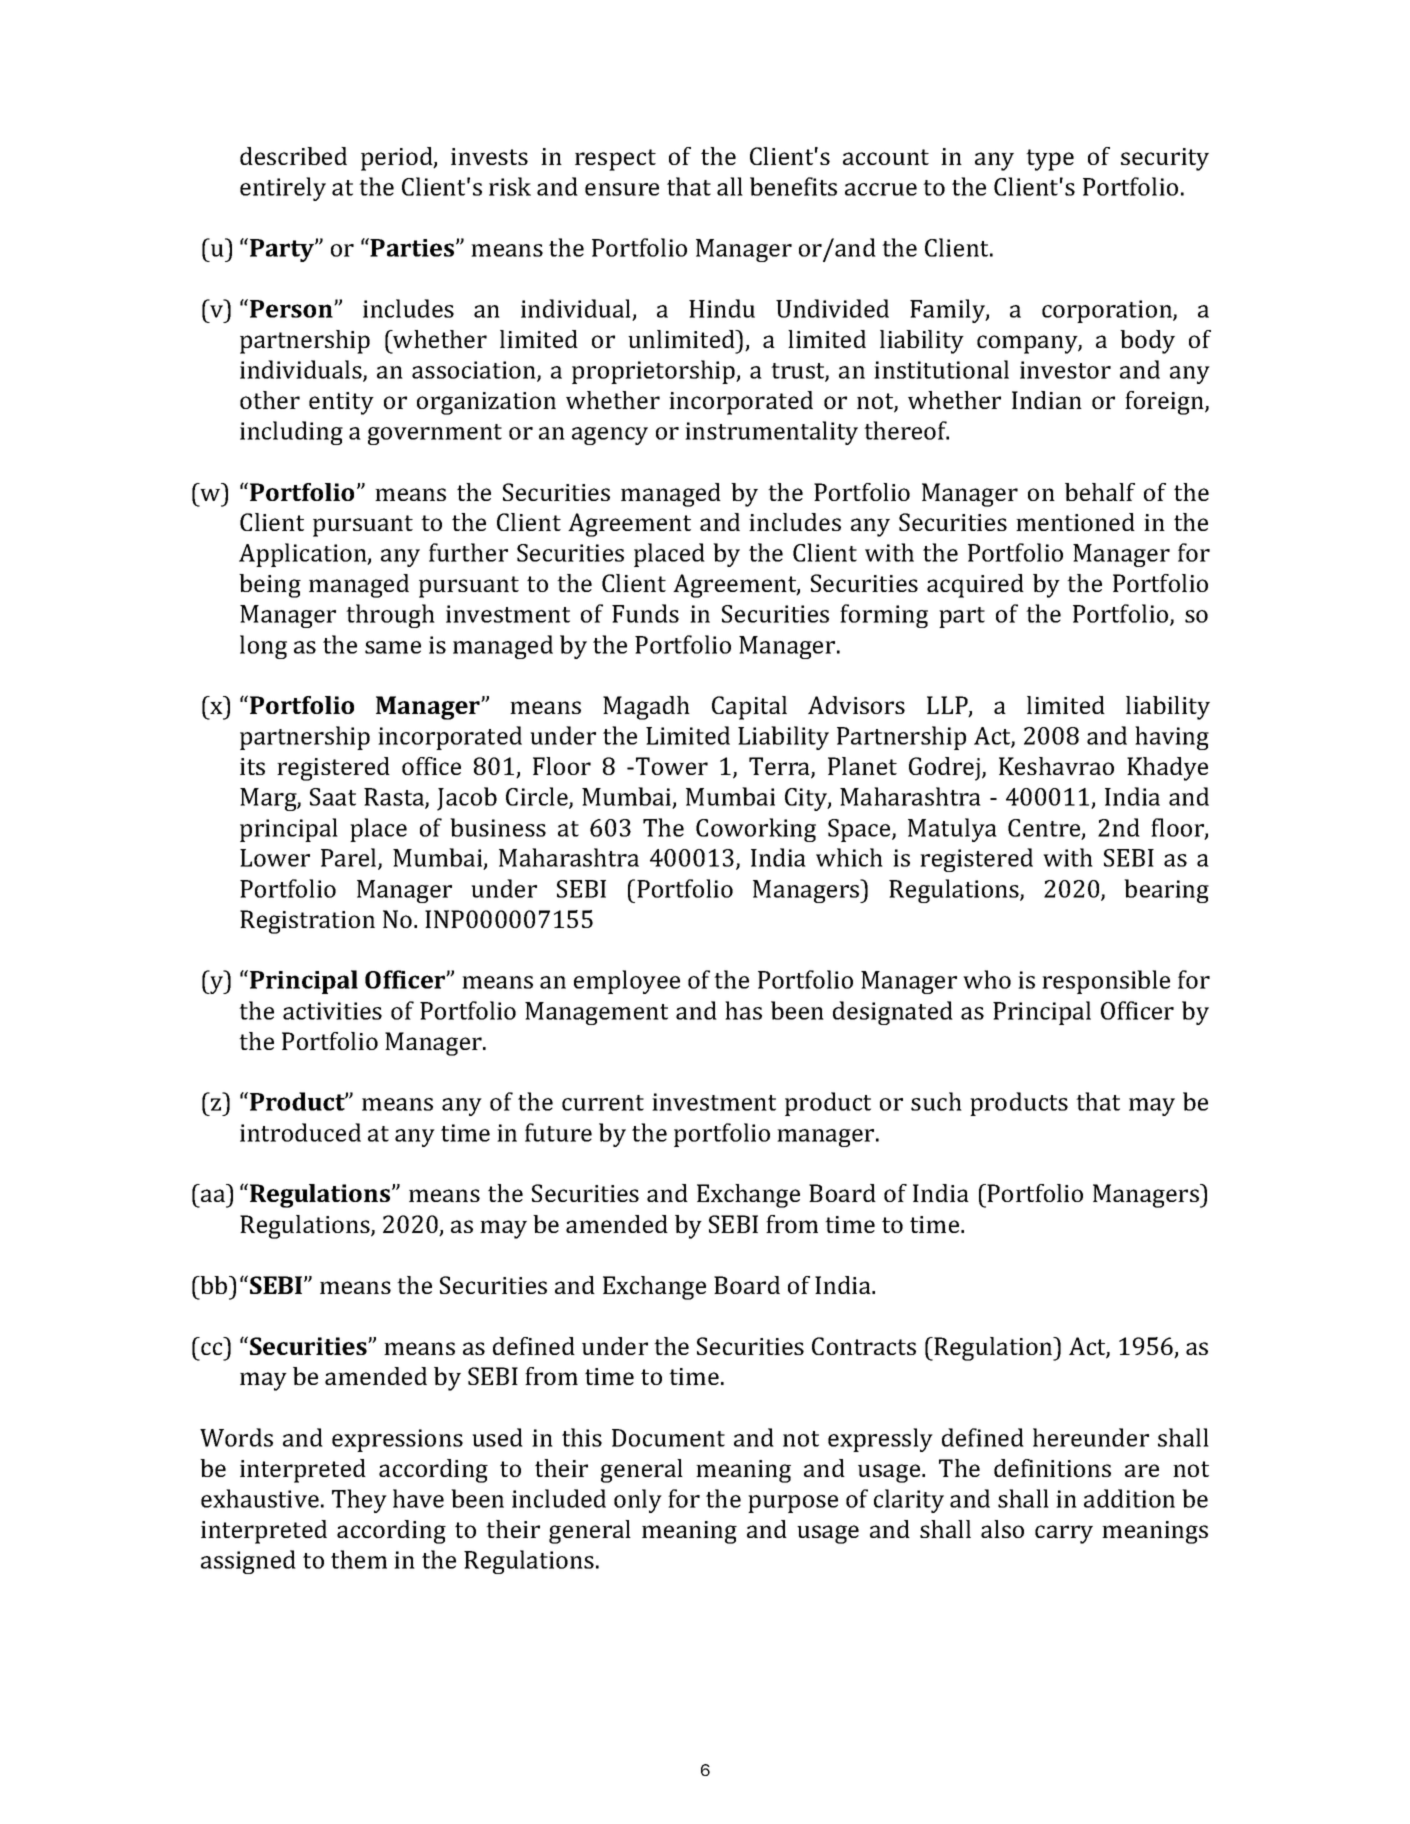  I want to click on They, so click(359, 1501).
